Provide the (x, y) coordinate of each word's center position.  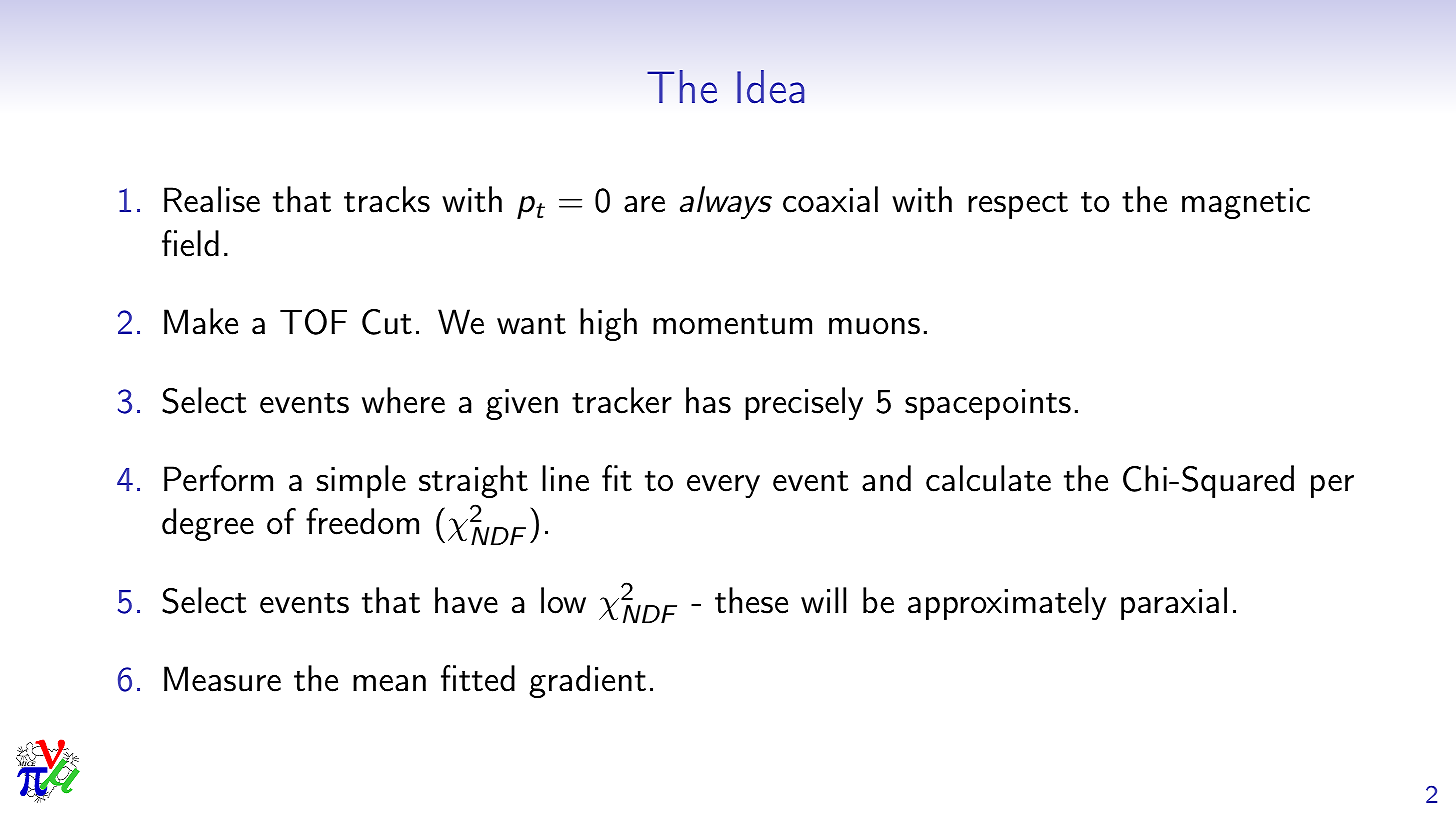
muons (874, 326)
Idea (770, 86)
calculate (988, 478)
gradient (587, 681)
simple (361, 481)
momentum (732, 324)
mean (389, 683)
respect (1018, 205)
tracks (387, 199)
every (723, 486)
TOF (313, 322)
